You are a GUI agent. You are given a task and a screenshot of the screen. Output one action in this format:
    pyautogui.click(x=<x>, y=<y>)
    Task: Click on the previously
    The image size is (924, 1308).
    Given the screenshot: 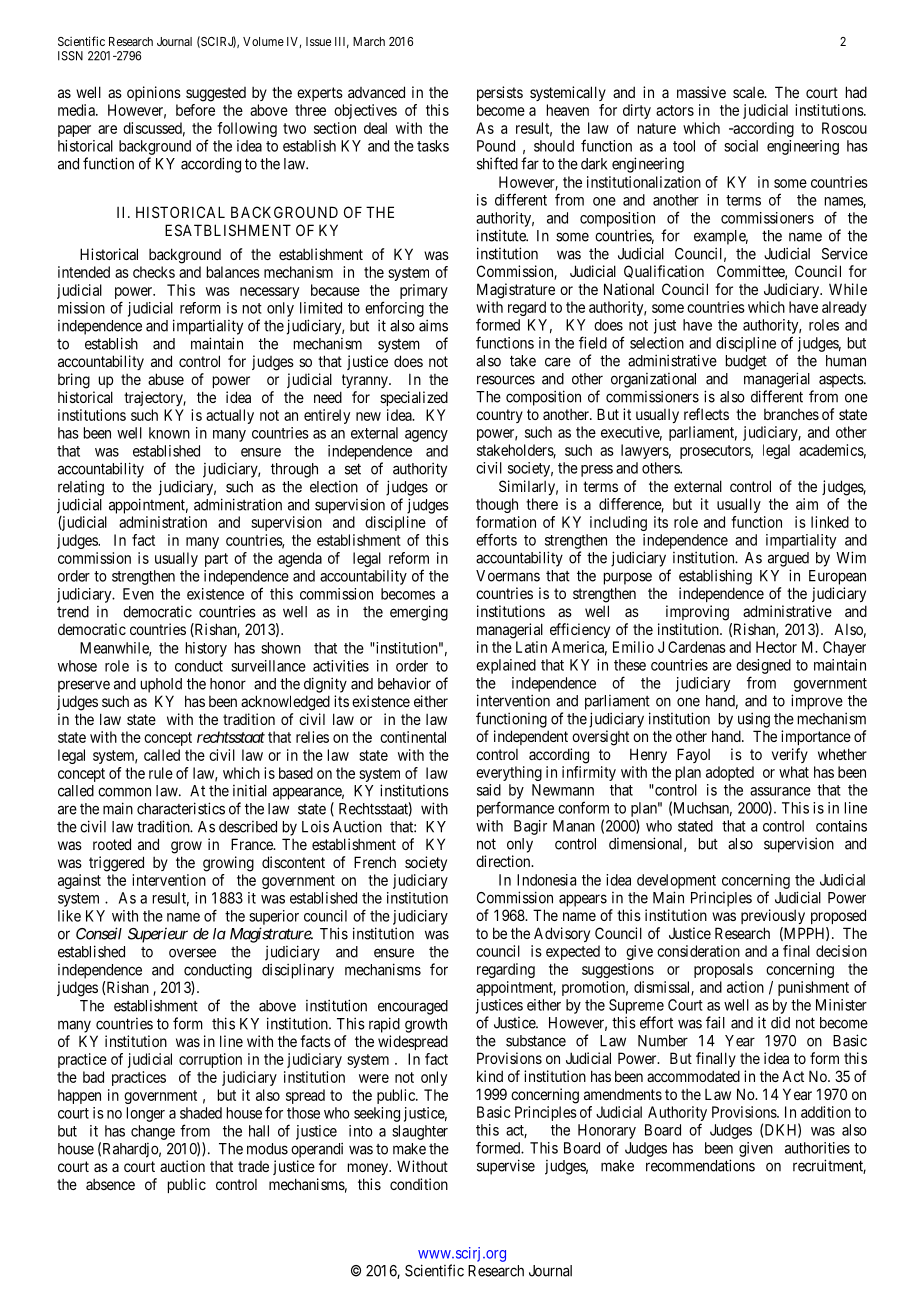 What is the action you would take?
    pyautogui.click(x=773, y=916)
